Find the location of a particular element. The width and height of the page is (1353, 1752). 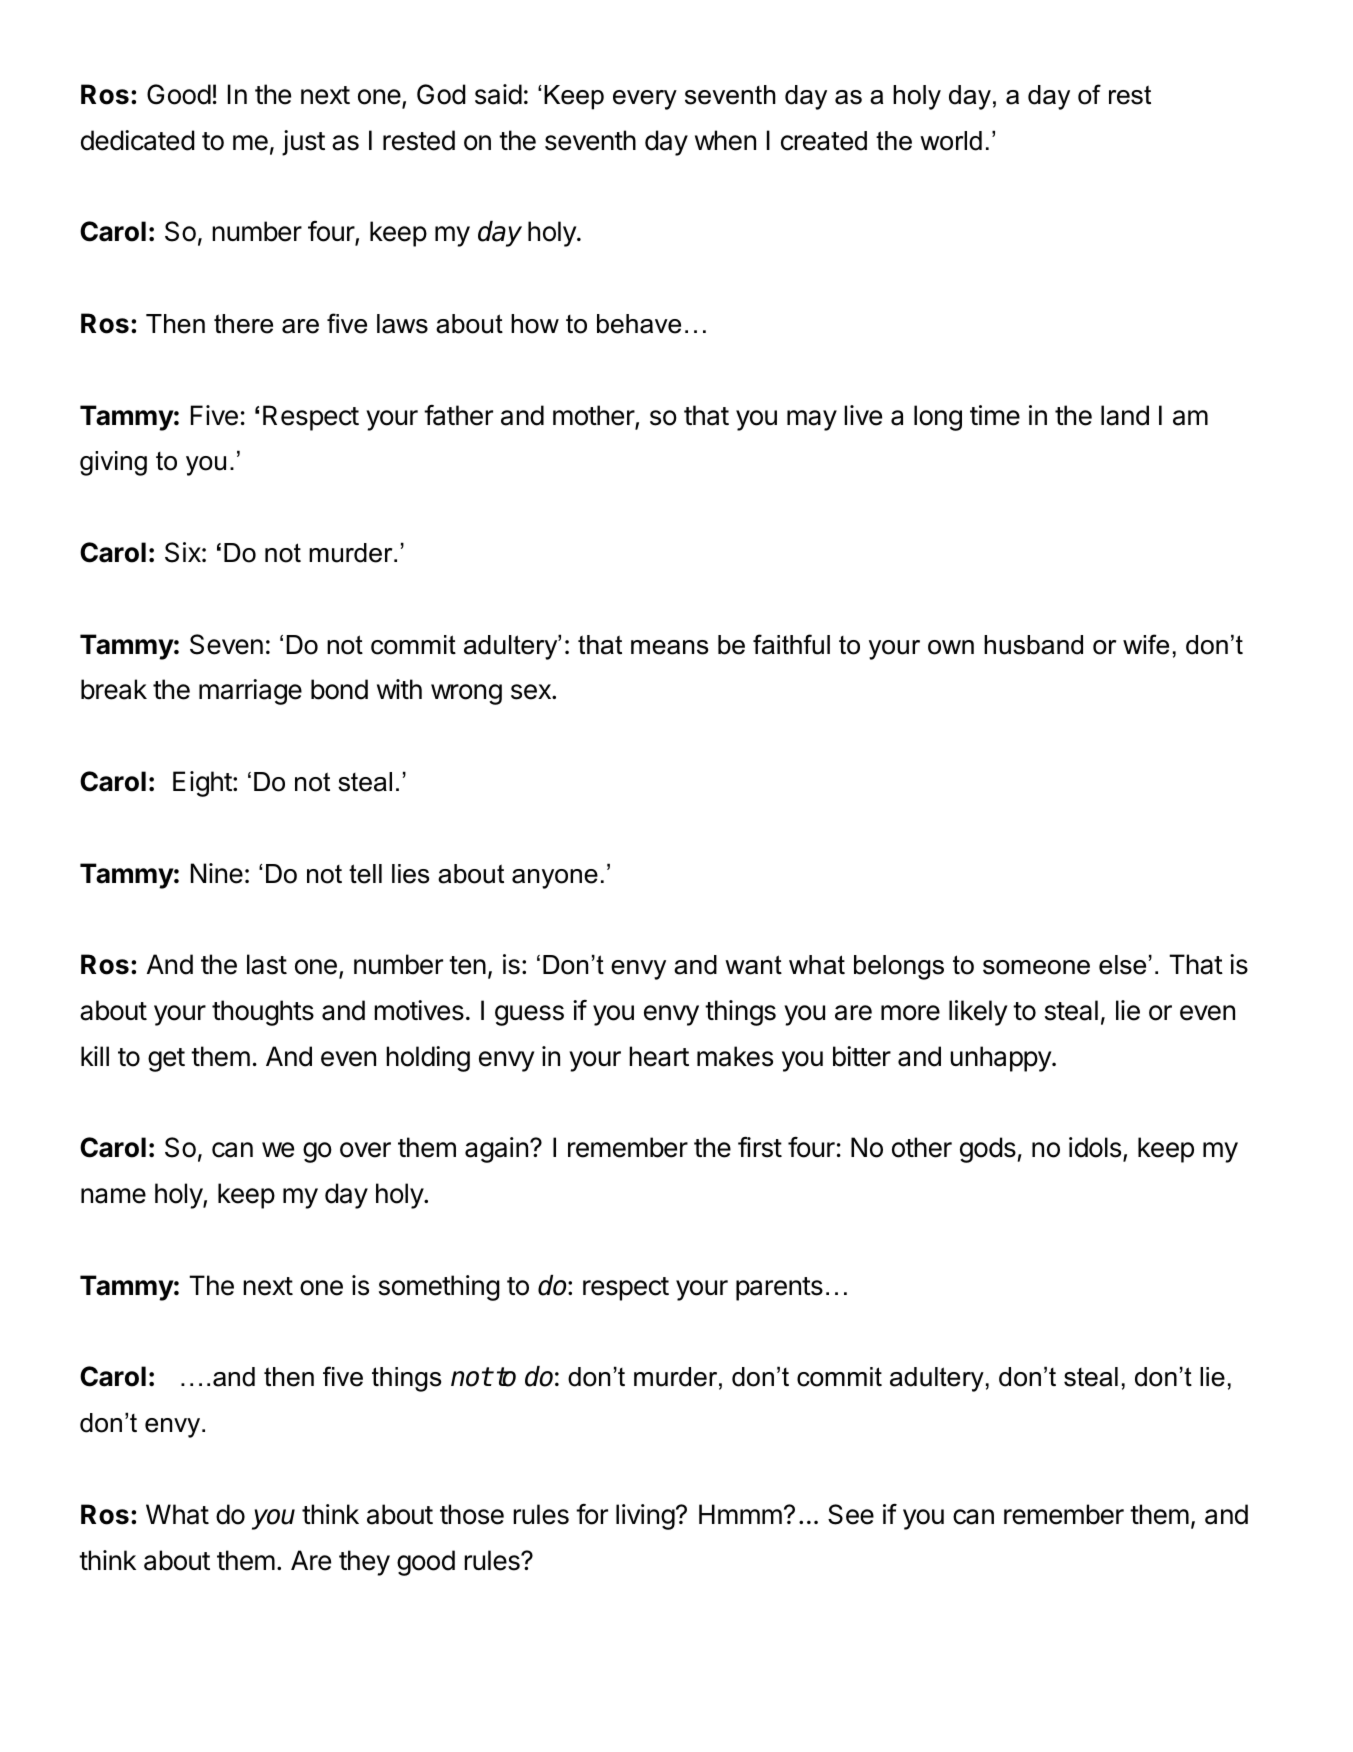

just is located at coordinates (303, 143).
